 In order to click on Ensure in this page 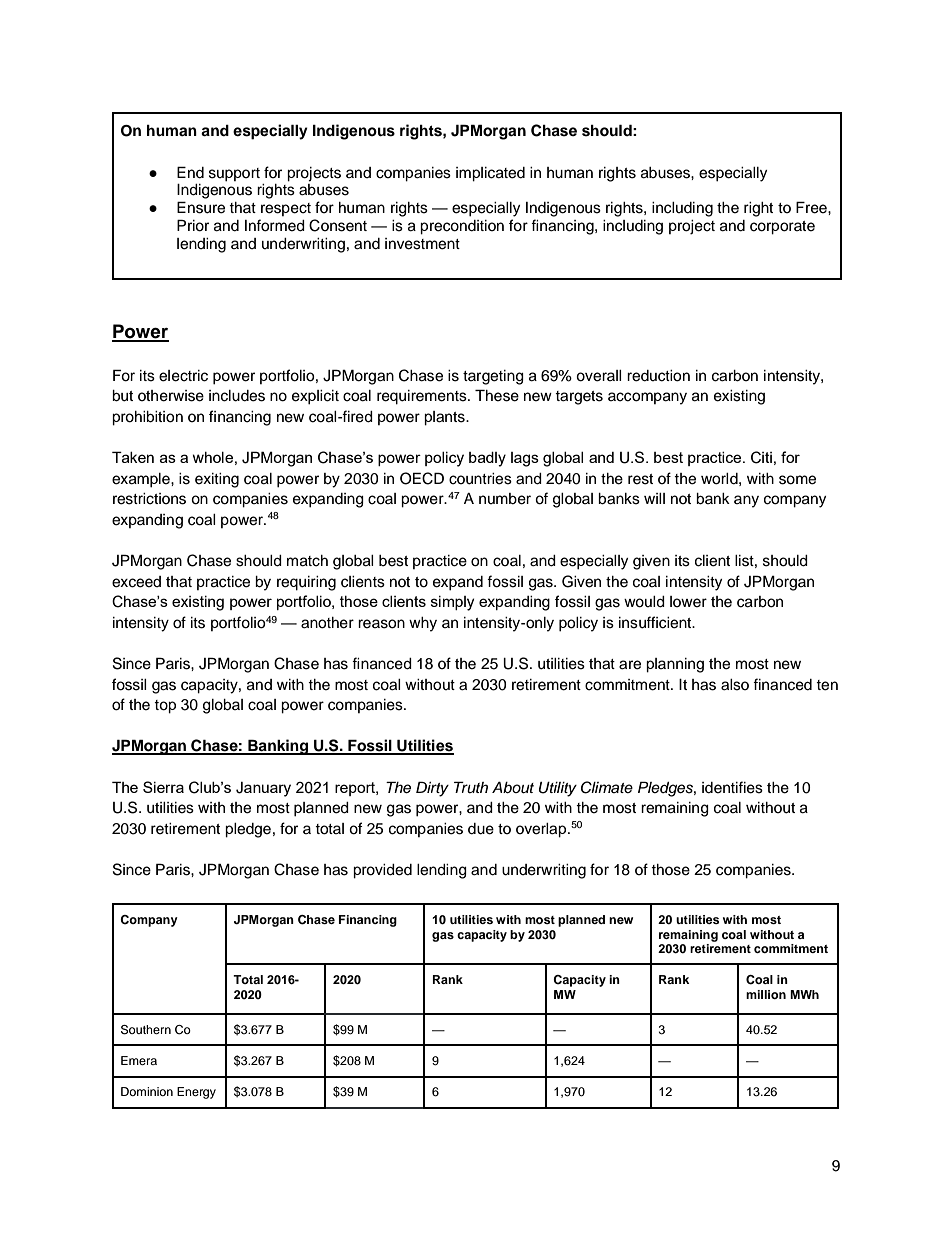, I will do `click(201, 207)`.
